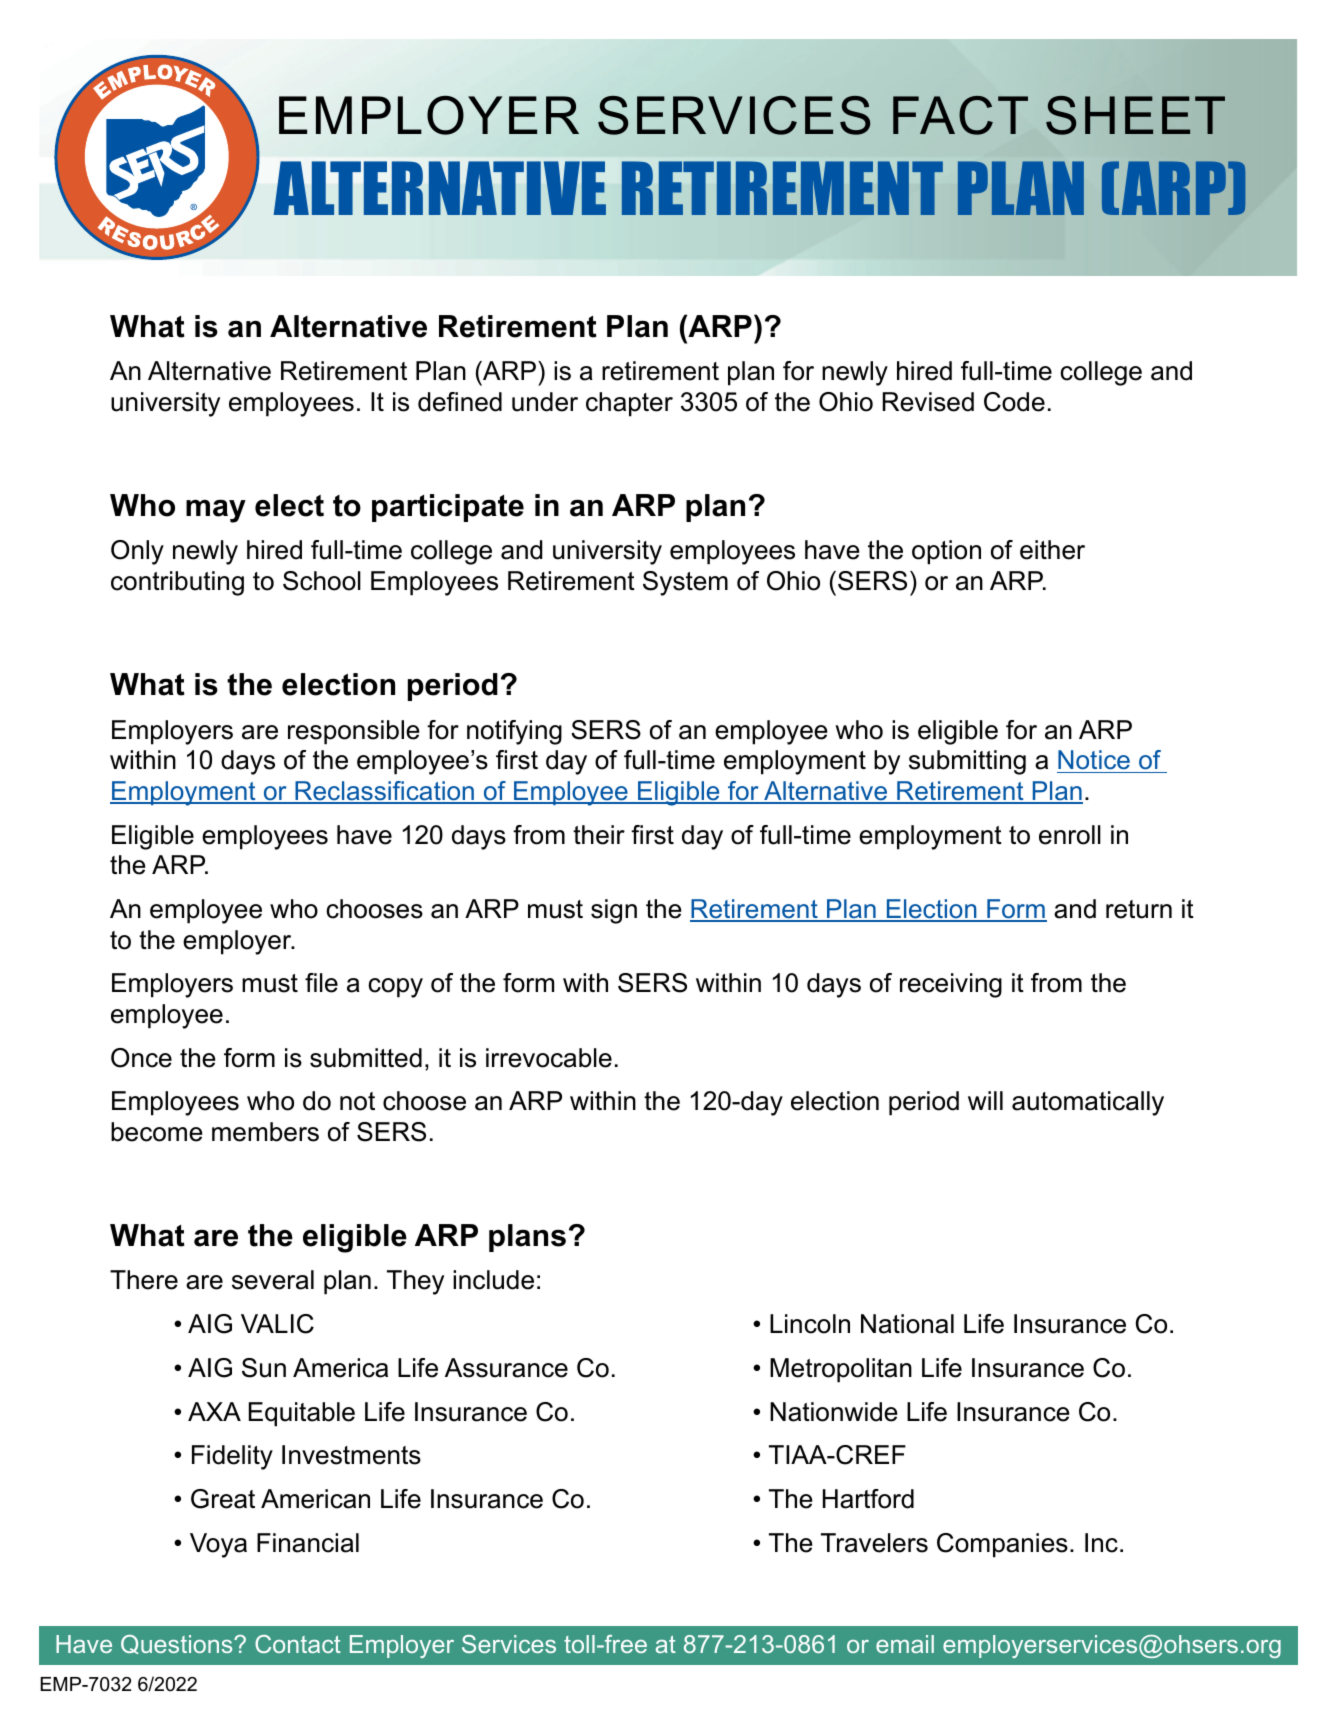 The image size is (1337, 1731). I want to click on chapter, so click(629, 404).
